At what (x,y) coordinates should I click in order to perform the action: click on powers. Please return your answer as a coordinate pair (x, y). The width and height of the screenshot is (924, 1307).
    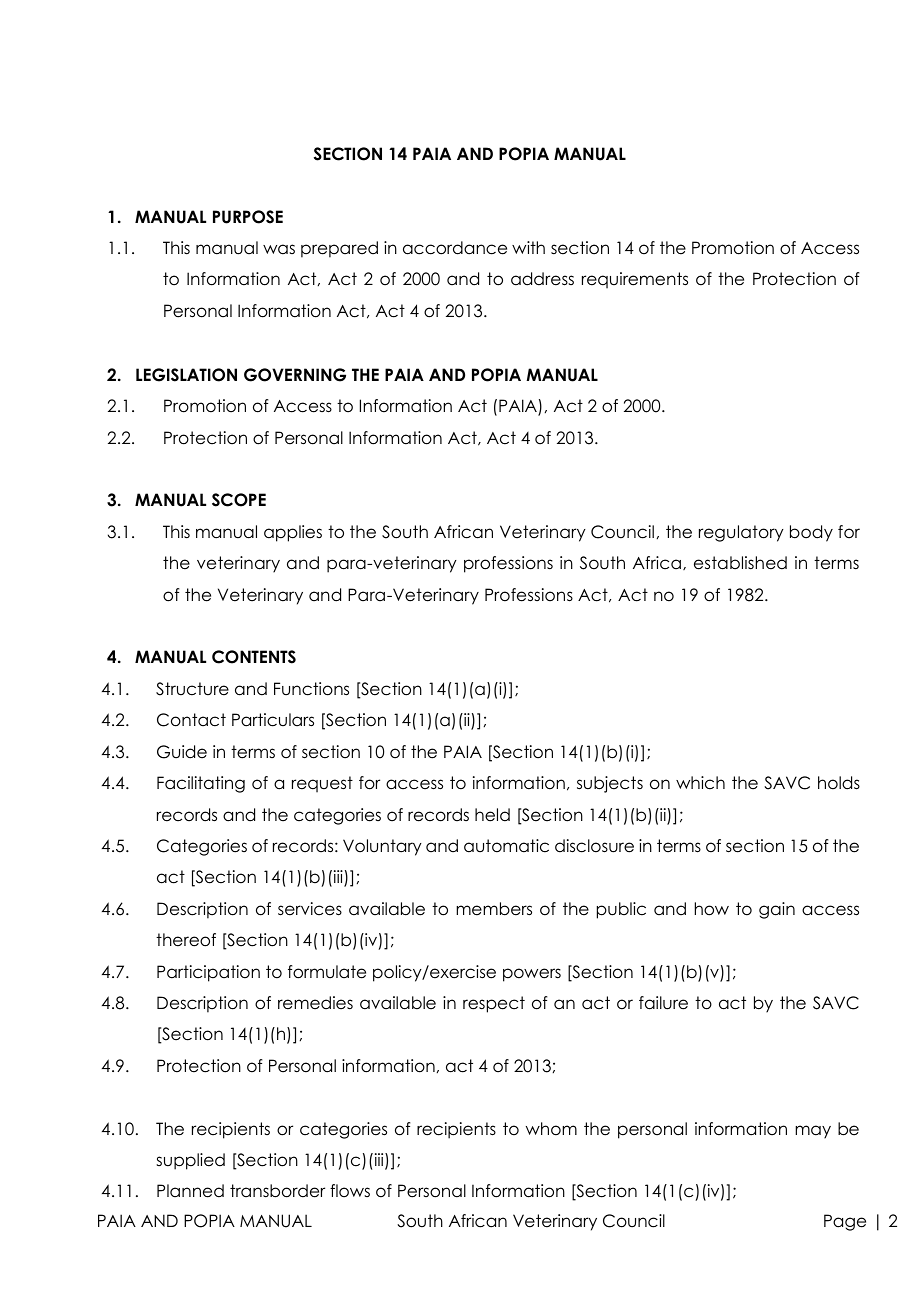
    Looking at the image, I should click on (532, 975).
